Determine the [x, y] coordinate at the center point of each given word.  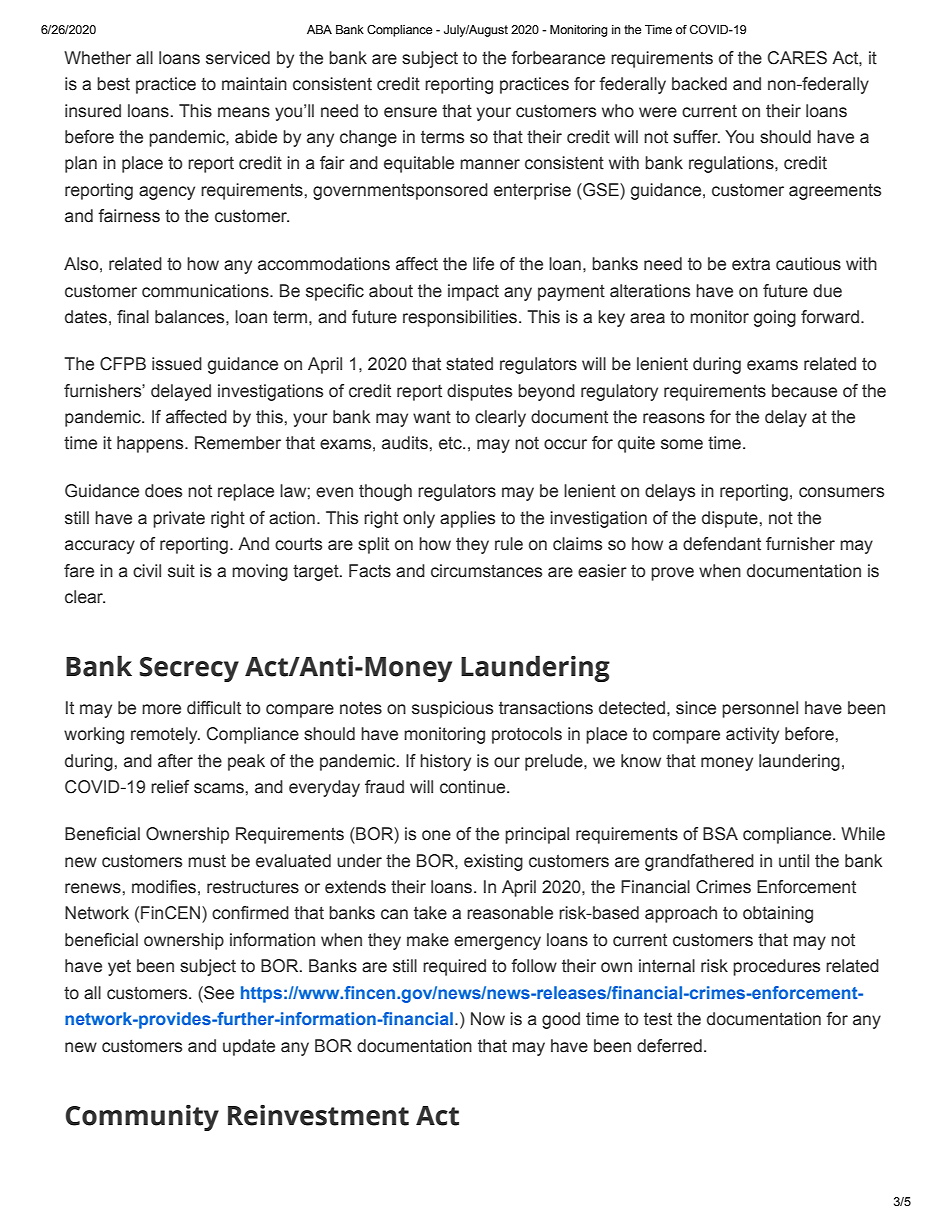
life [483, 264]
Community [142, 1118]
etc [451, 443]
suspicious [452, 709]
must [207, 861]
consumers [841, 492]
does [163, 491]
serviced [238, 58]
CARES [797, 58]
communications [206, 291]
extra [751, 264]
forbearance [558, 58]
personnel [760, 709]
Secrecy [189, 669]
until [794, 861]
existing [493, 862]
